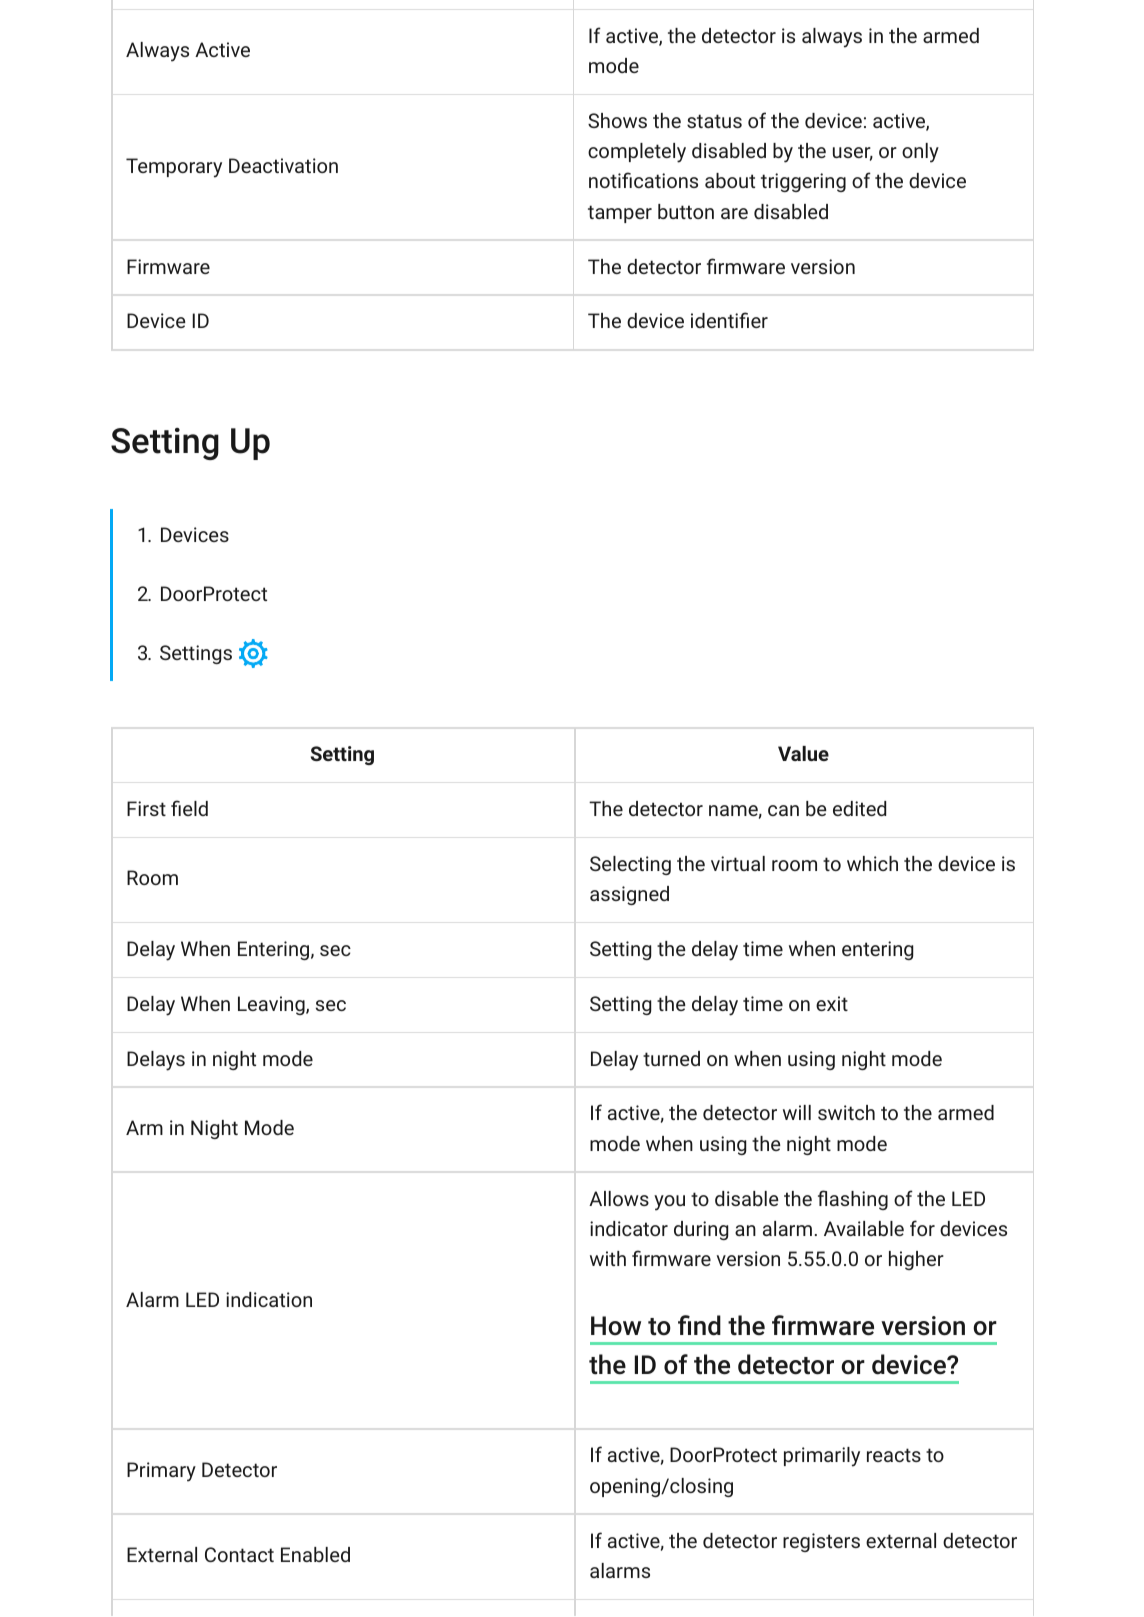 Image resolution: width=1144 pixels, height=1617 pixels. I want to click on Value, so click(803, 753).
